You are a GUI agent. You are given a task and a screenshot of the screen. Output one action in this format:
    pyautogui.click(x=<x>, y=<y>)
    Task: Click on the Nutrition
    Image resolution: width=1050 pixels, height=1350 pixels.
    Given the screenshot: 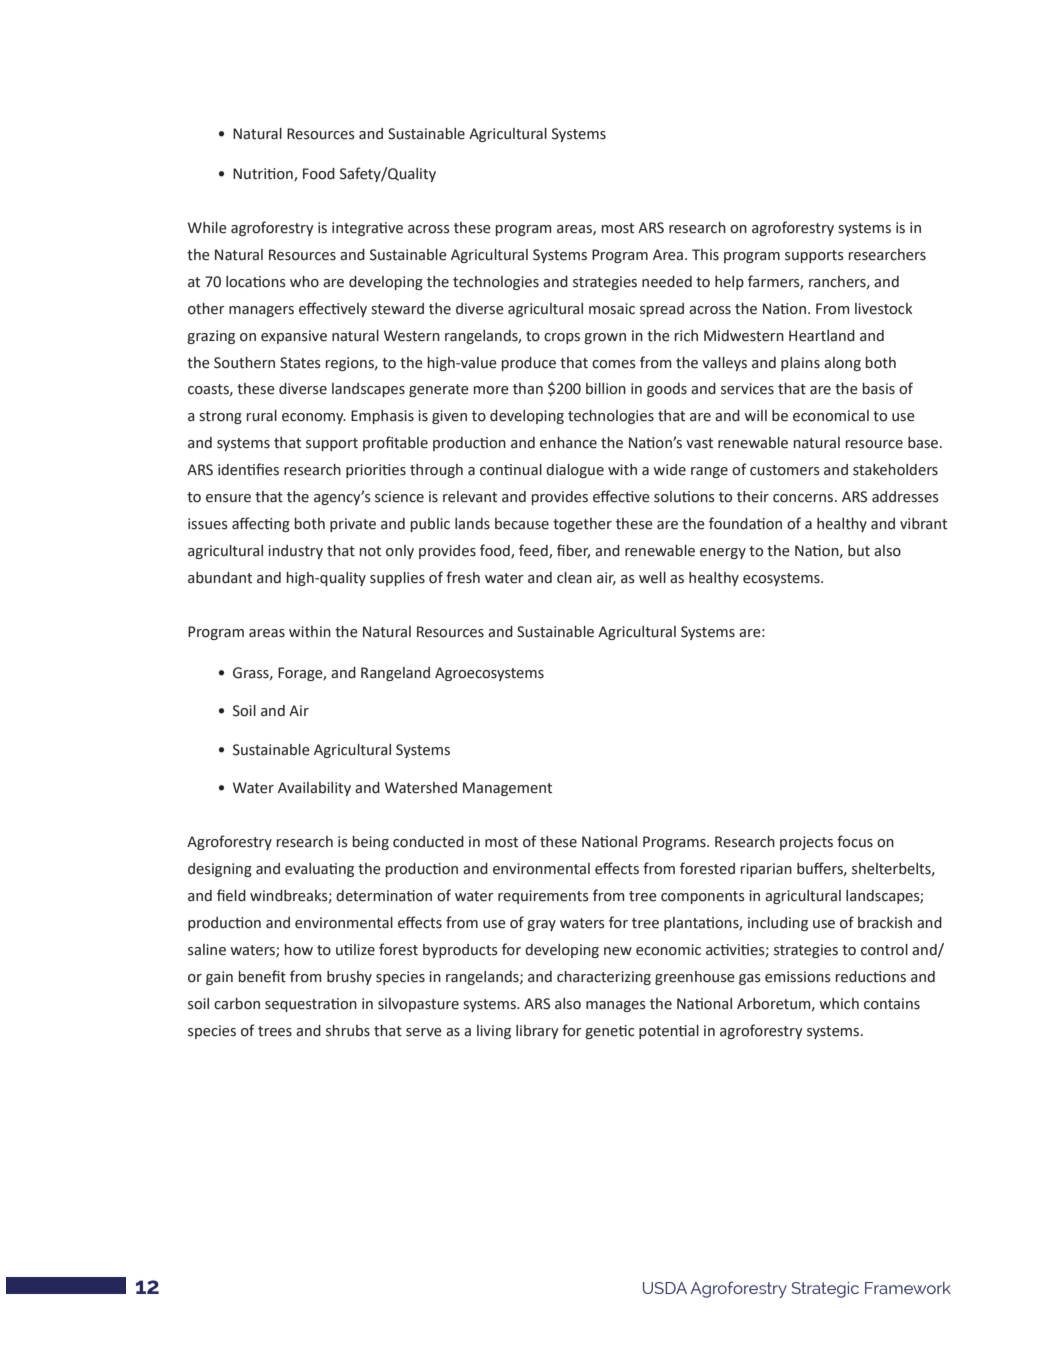 What is the action you would take?
    pyautogui.click(x=264, y=174)
